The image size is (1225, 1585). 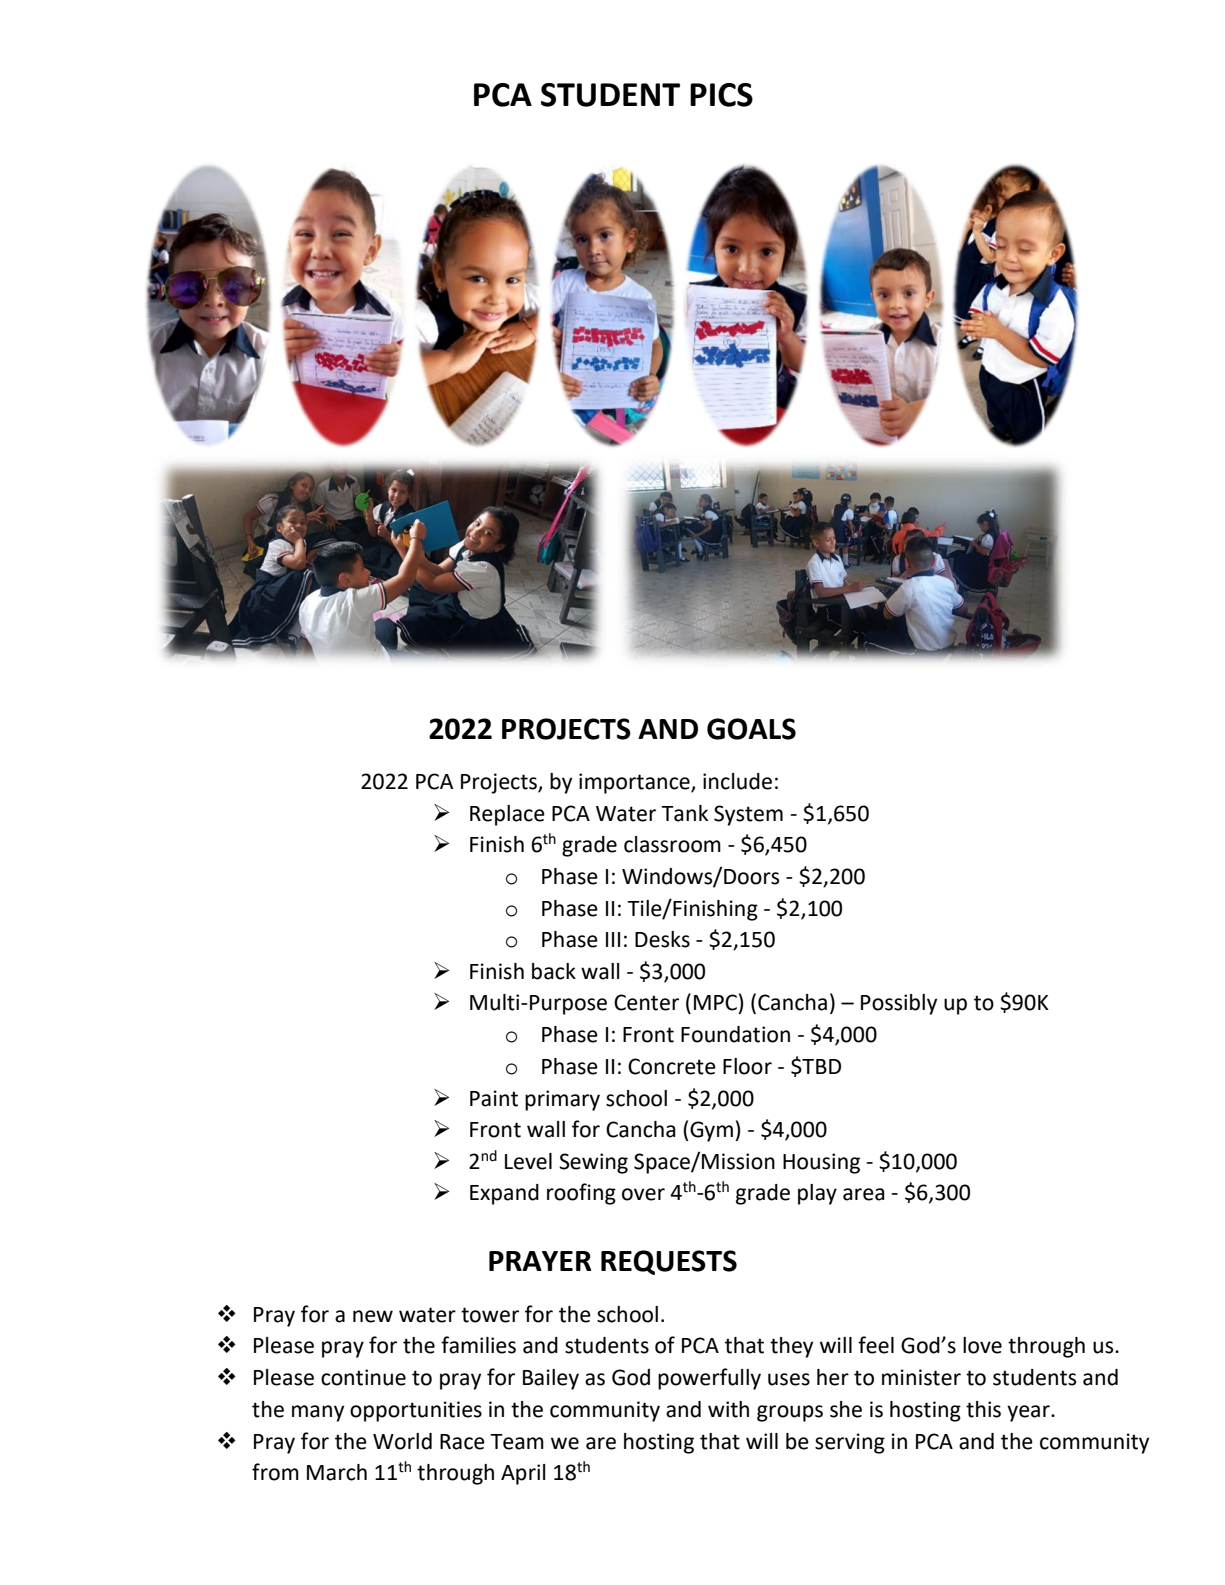 I want to click on System, so click(x=748, y=815).
